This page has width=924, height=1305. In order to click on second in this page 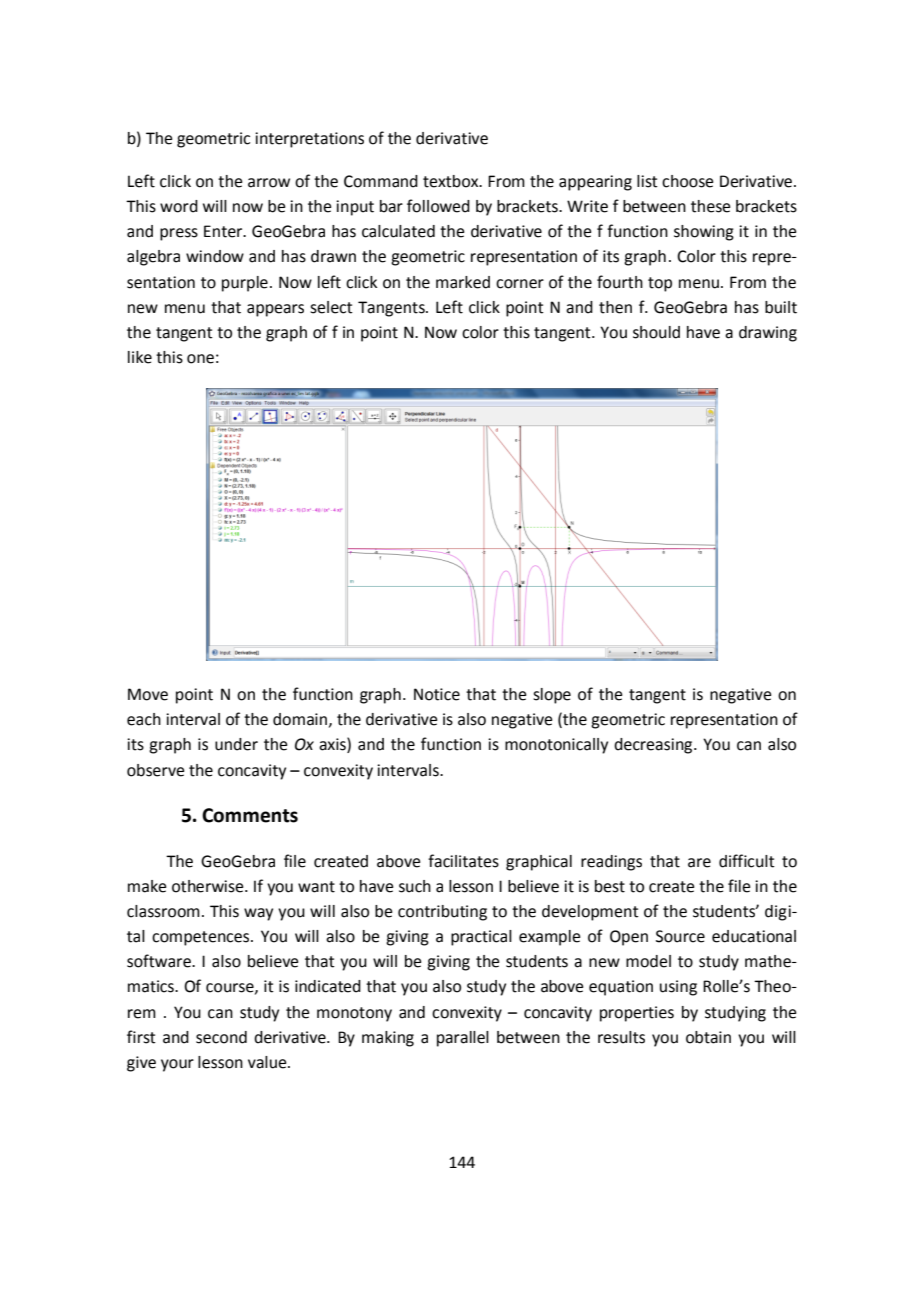, I will do `click(221, 1037)`.
